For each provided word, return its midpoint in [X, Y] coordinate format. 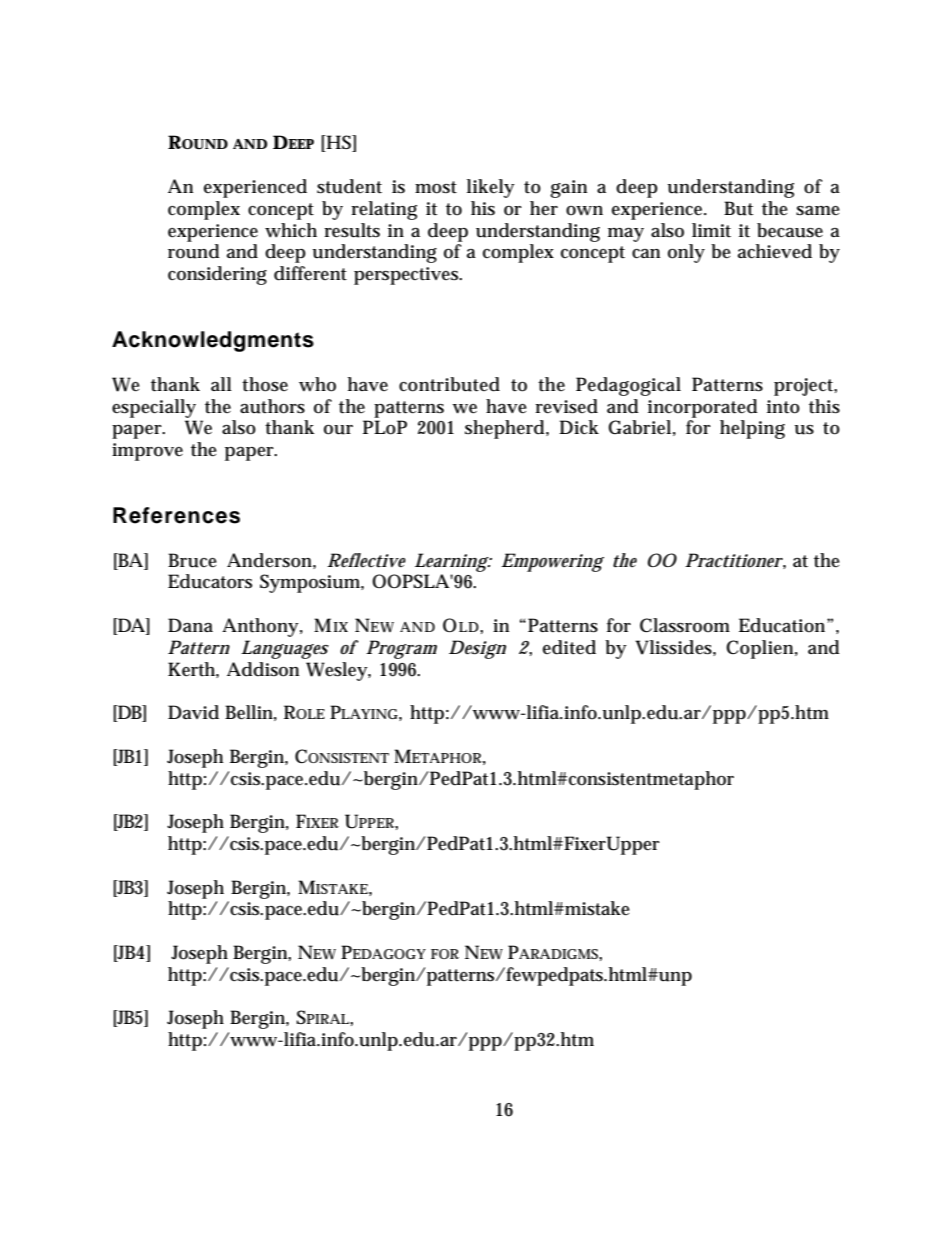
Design [477, 649]
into [783, 407]
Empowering [552, 562]
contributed [449, 384]
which [291, 230]
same [818, 211]
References [176, 515]
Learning [452, 562]
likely [491, 188]
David [193, 712]
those [265, 384]
